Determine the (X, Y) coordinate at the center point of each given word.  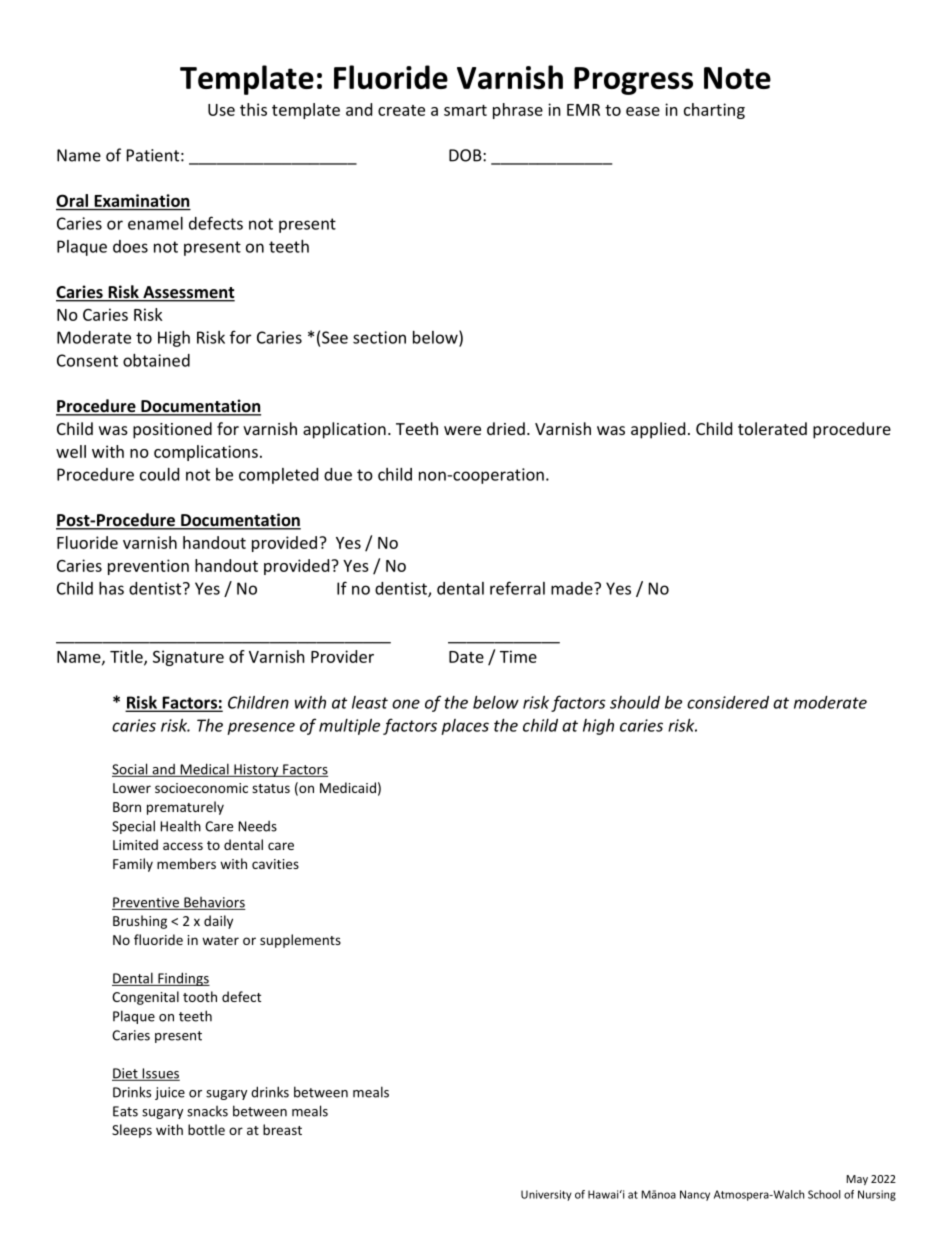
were (462, 430)
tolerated (772, 428)
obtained (156, 360)
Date (466, 657)
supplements (300, 941)
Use (221, 110)
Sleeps (132, 1131)
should (635, 702)
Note (737, 78)
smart (465, 110)
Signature (188, 658)
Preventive (146, 903)
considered (728, 702)
